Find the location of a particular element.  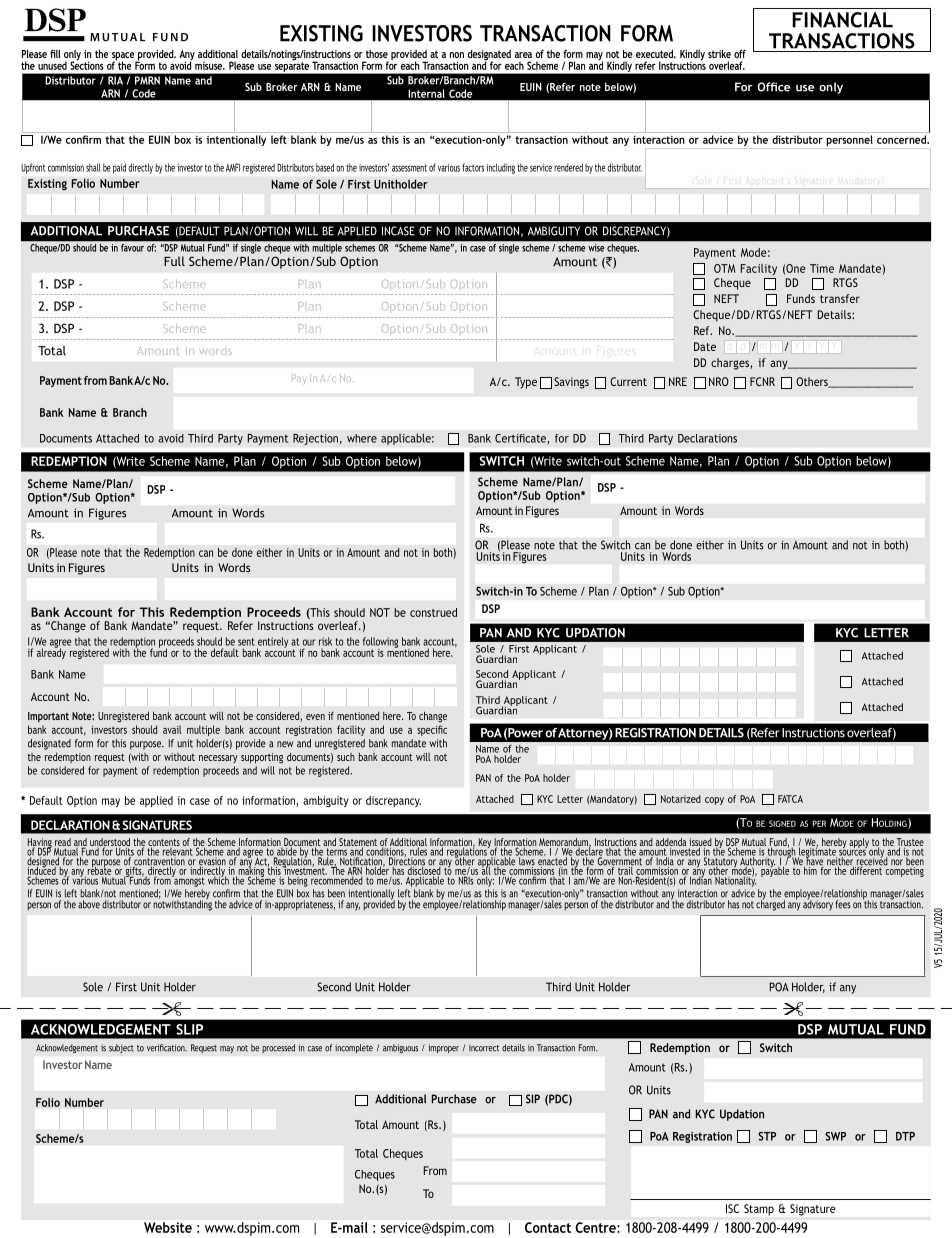

Website is located at coordinates (168, 1227).
